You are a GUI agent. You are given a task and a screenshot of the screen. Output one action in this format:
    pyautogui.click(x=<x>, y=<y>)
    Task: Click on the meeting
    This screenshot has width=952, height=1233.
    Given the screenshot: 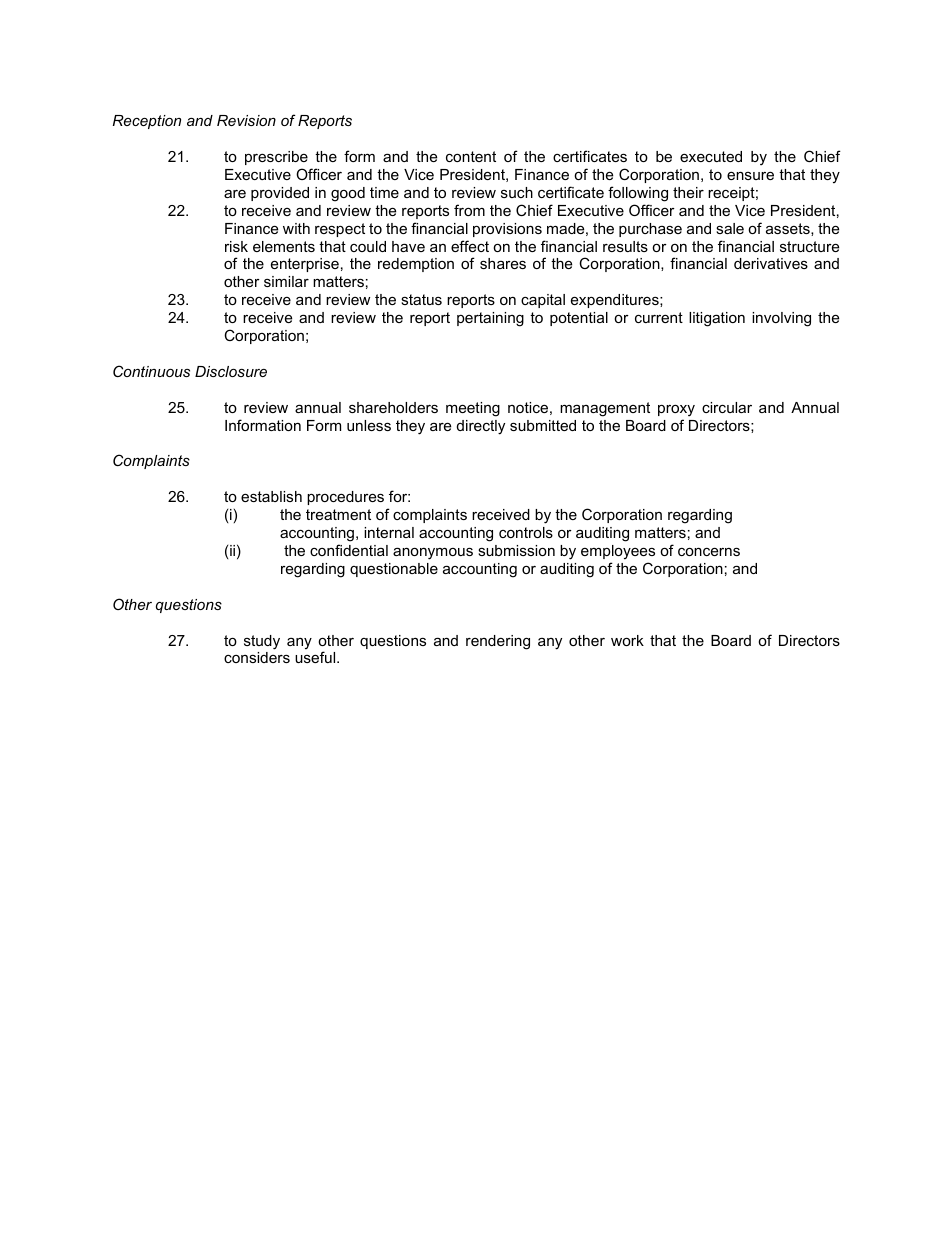 What is the action you would take?
    pyautogui.click(x=473, y=409)
